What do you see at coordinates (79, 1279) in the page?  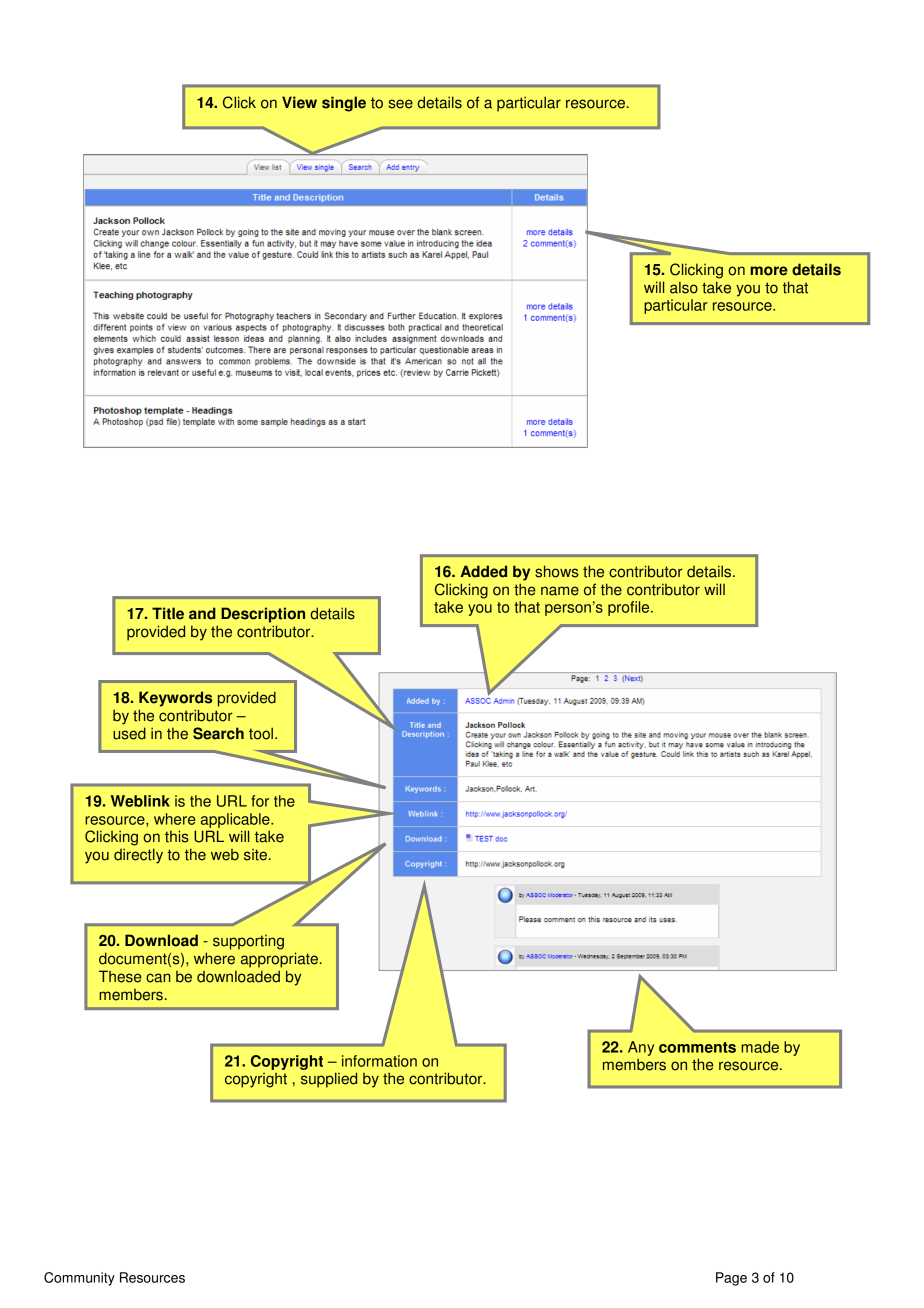 I see `Community` at bounding box center [79, 1279].
